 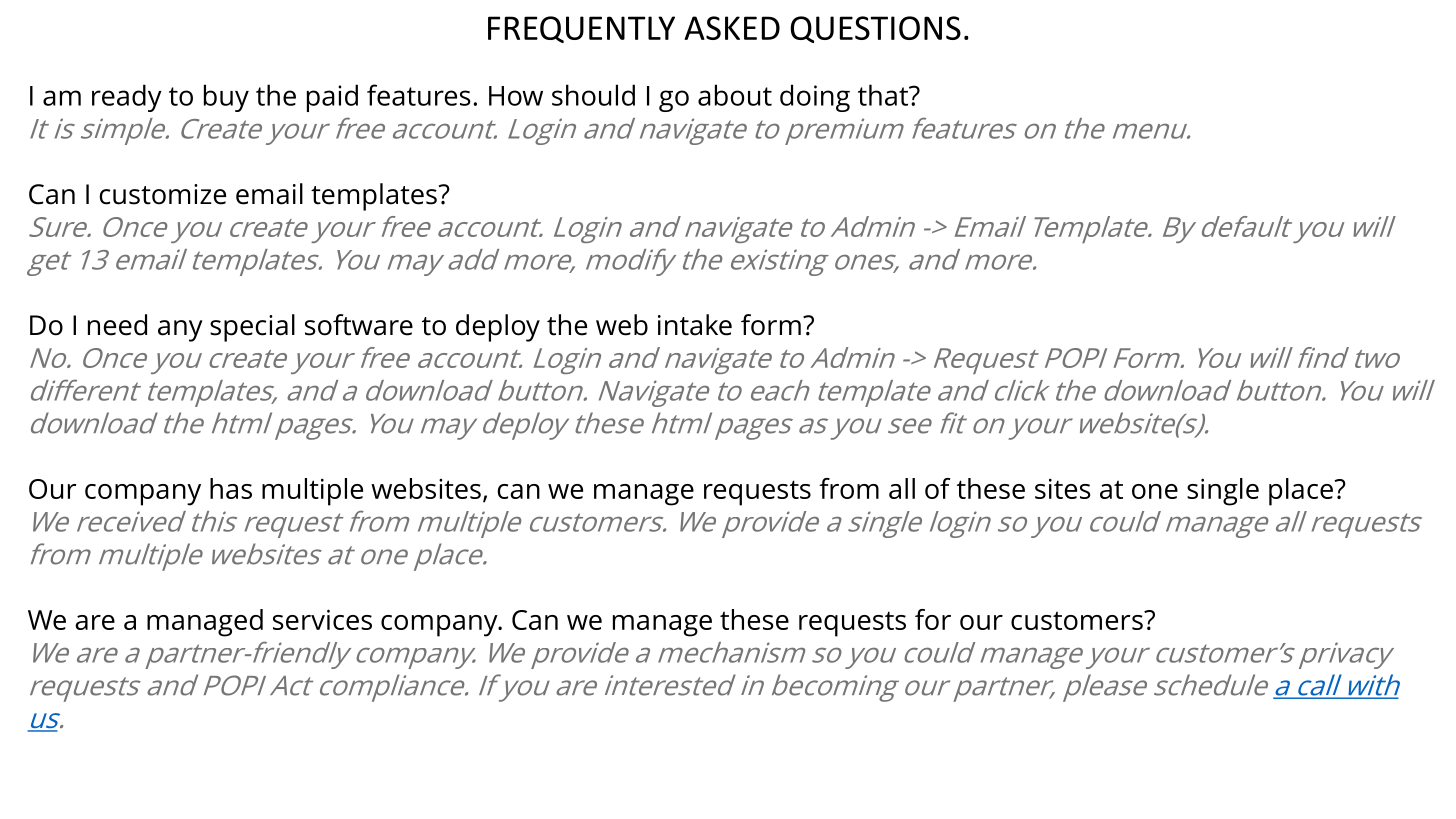 I want to click on customize, so click(x=162, y=194).
